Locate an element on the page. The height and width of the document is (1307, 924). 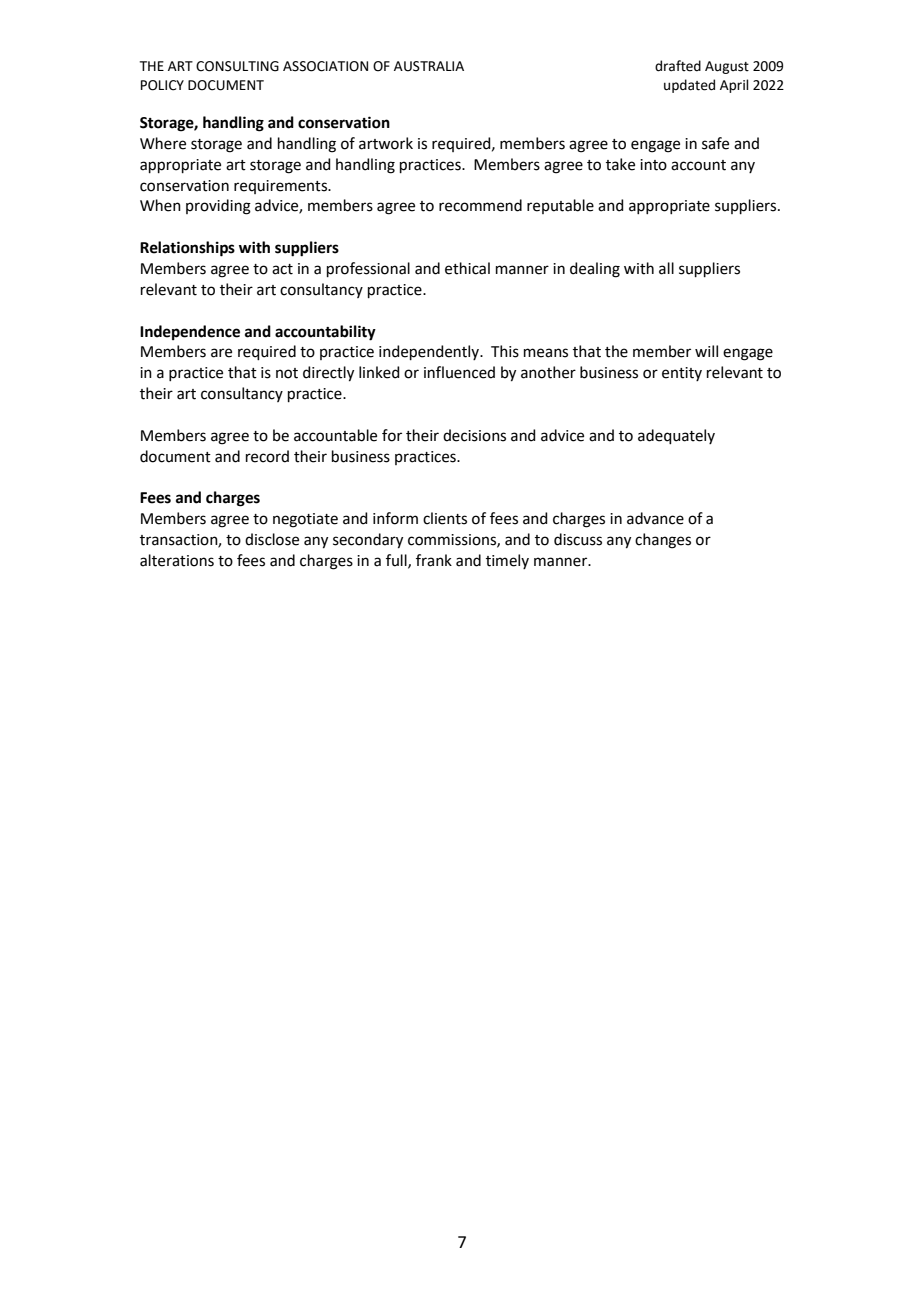
CONSULTING is located at coordinates (237, 66).
